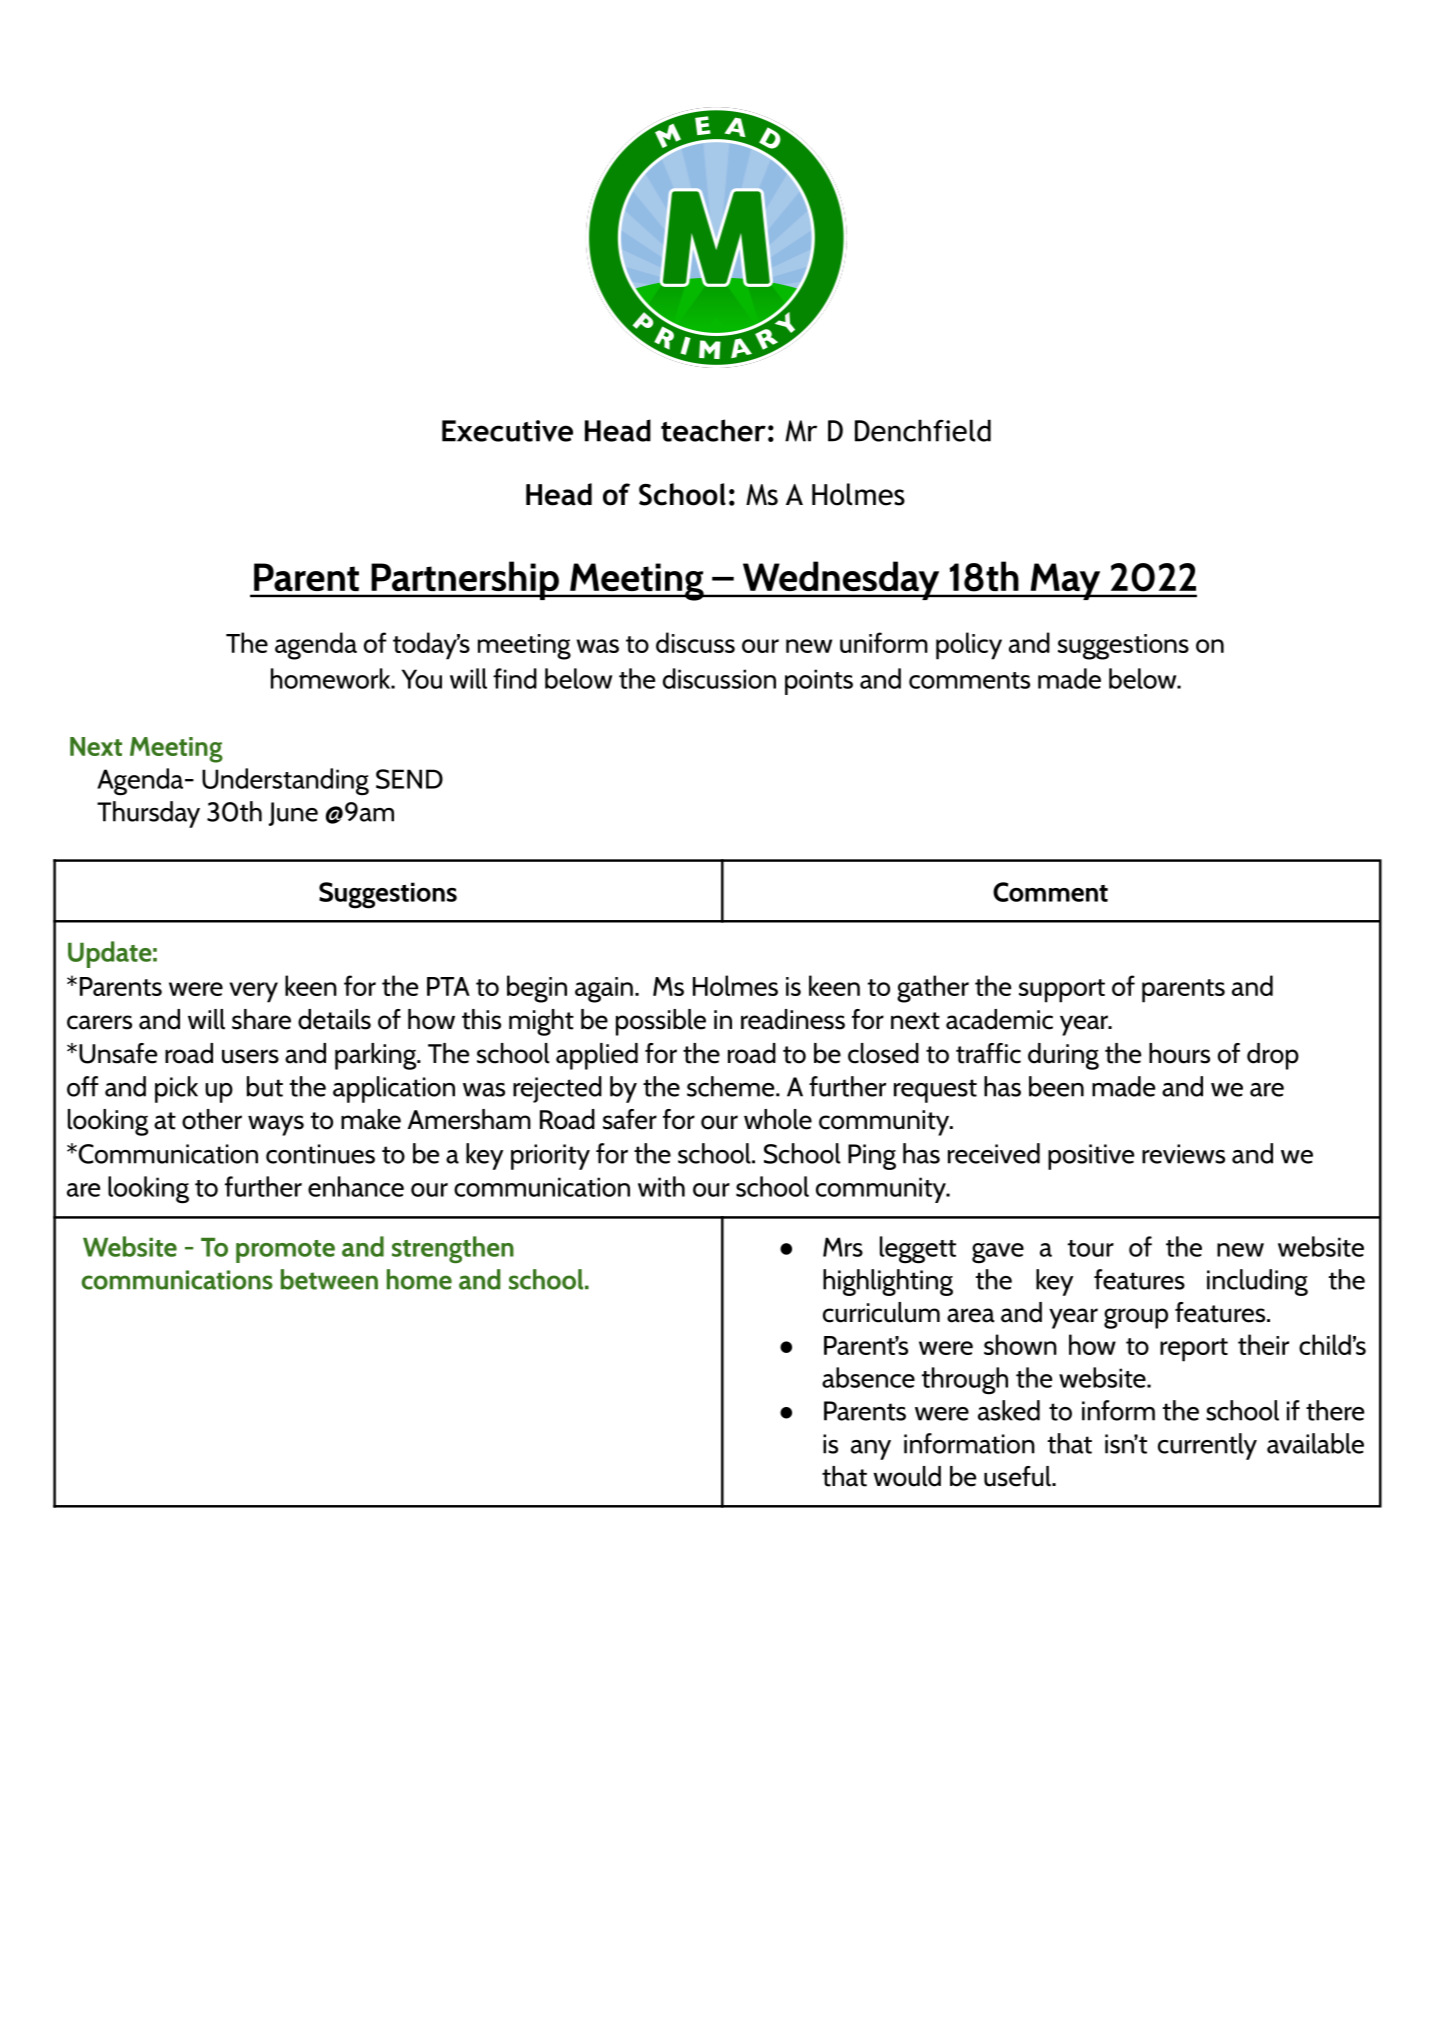 The width and height of the document is (1447, 2044). I want to click on points, so click(819, 682).
